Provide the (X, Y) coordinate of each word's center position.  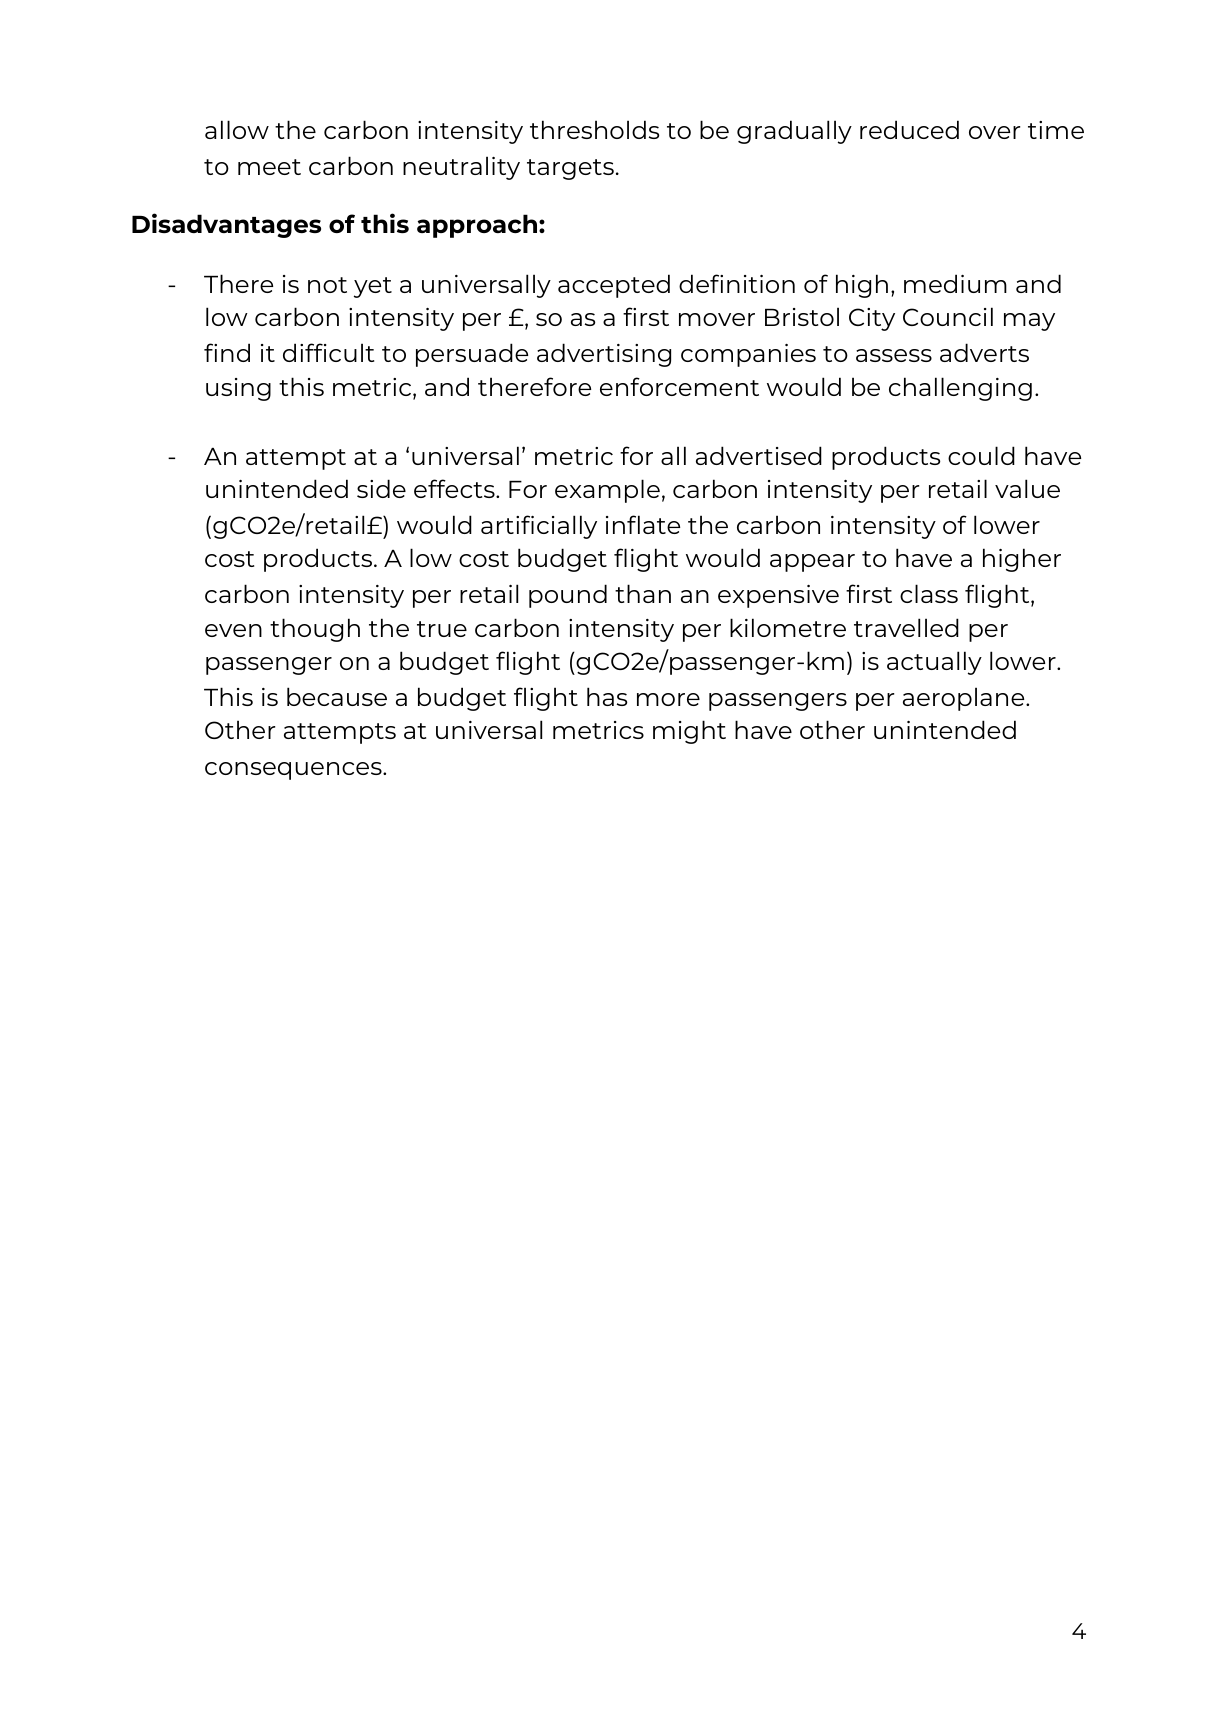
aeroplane (965, 699)
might (689, 732)
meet (269, 167)
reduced (909, 129)
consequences (294, 771)
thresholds (594, 129)
